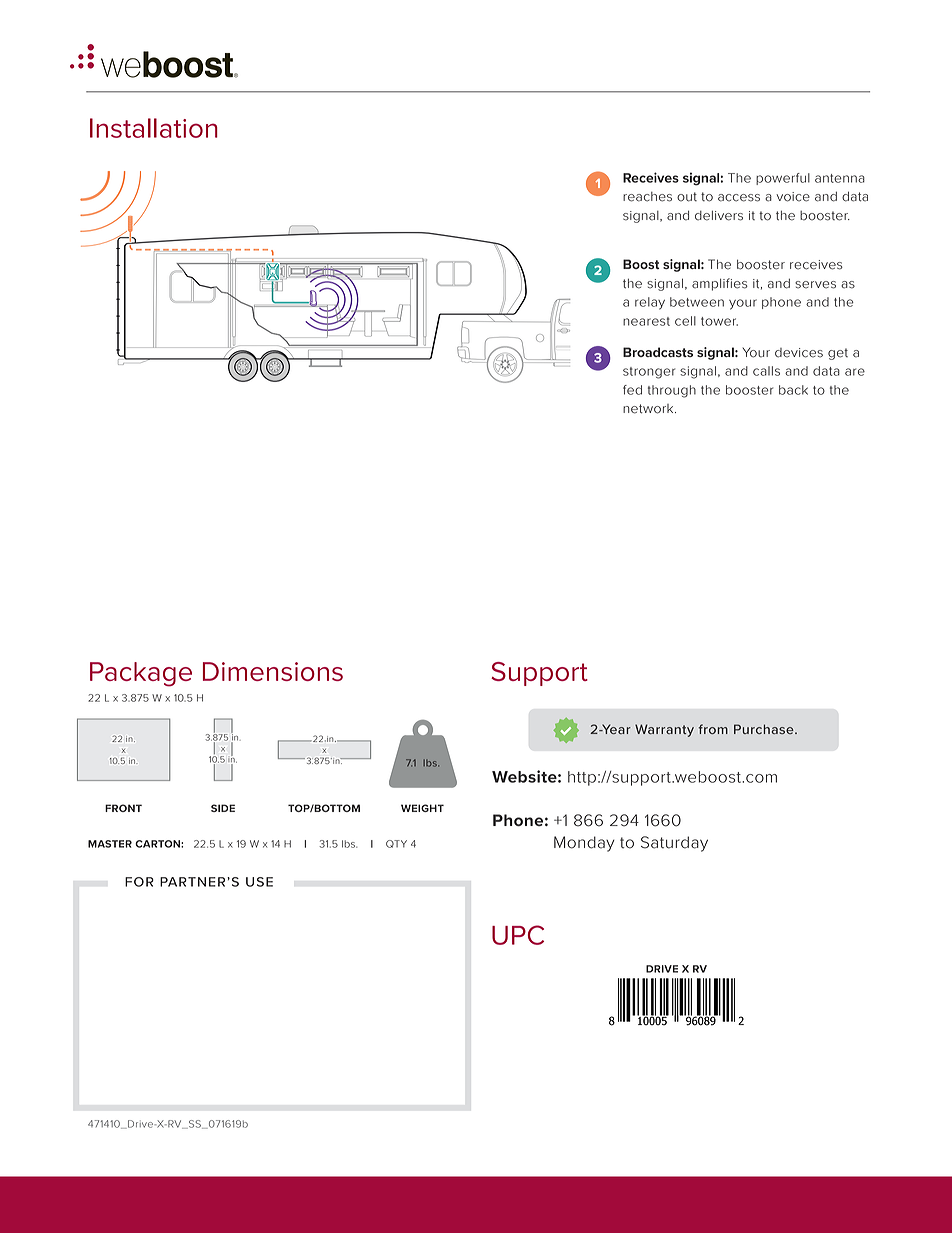 This image has height=1233, width=952. What do you see at coordinates (647, 197) in the image?
I see `reaches` at bounding box center [647, 197].
